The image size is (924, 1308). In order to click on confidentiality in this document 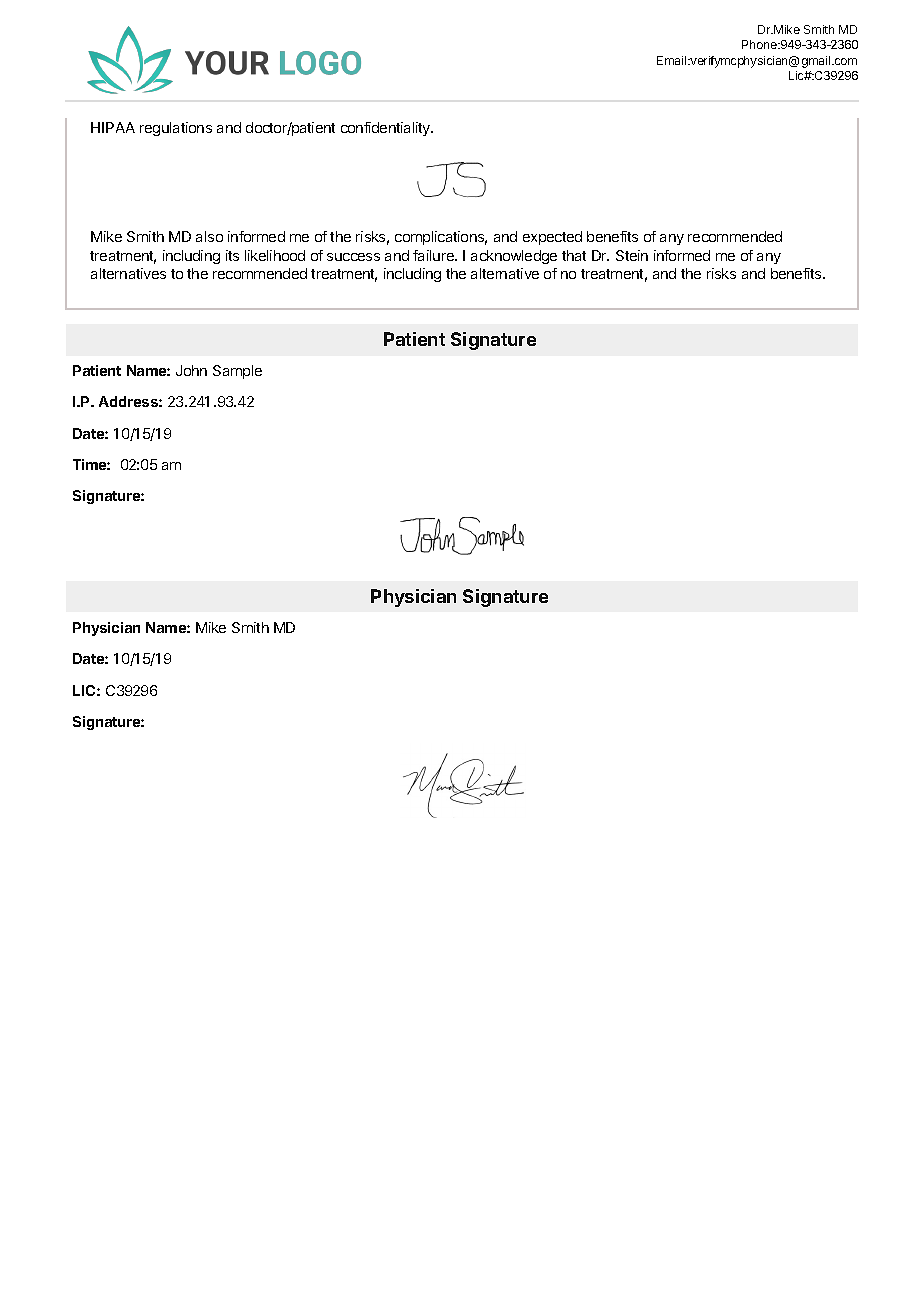, I will do `click(387, 129)`.
